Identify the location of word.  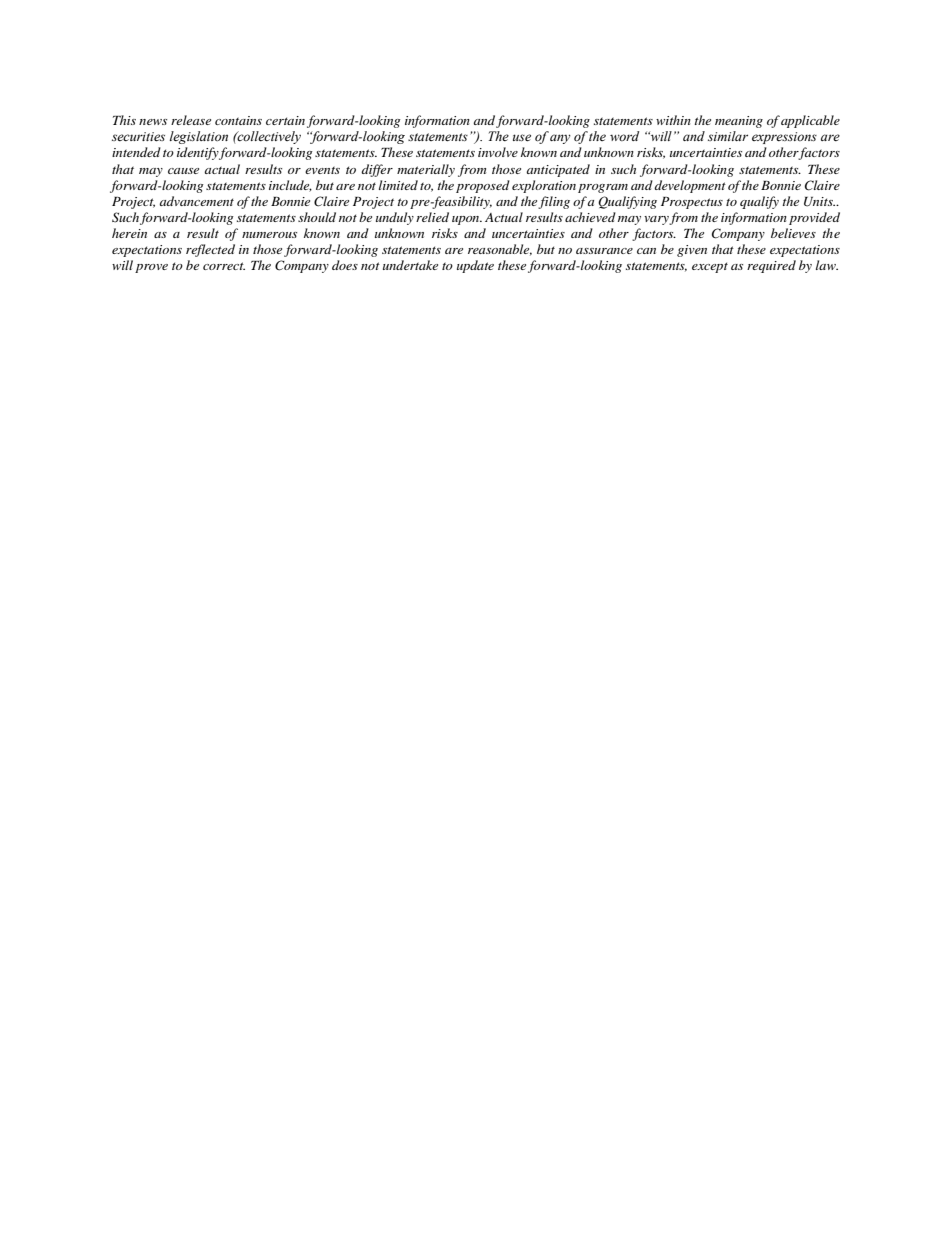
(624, 136).
